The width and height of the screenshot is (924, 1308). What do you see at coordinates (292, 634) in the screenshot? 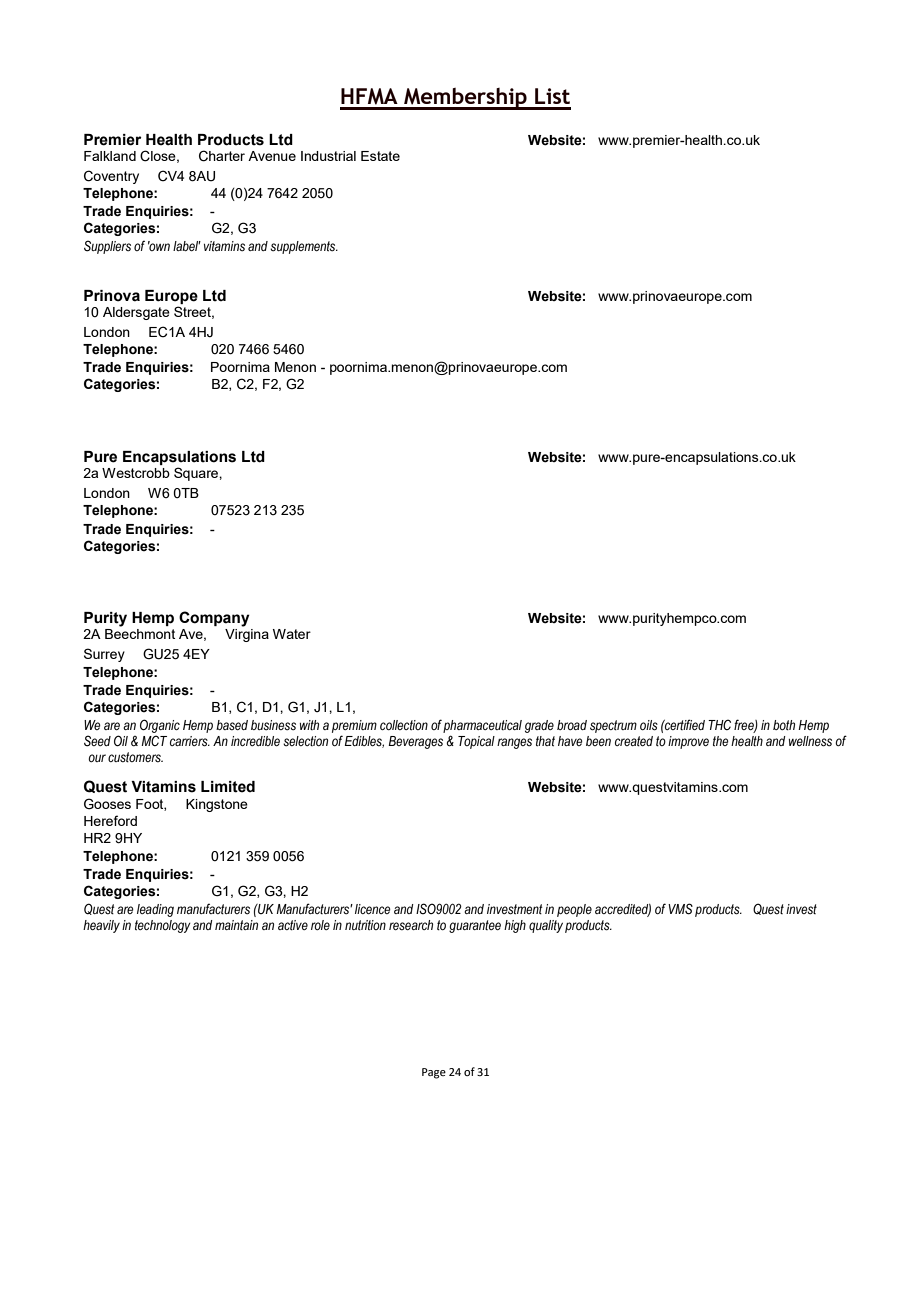
I see `Water` at bounding box center [292, 634].
